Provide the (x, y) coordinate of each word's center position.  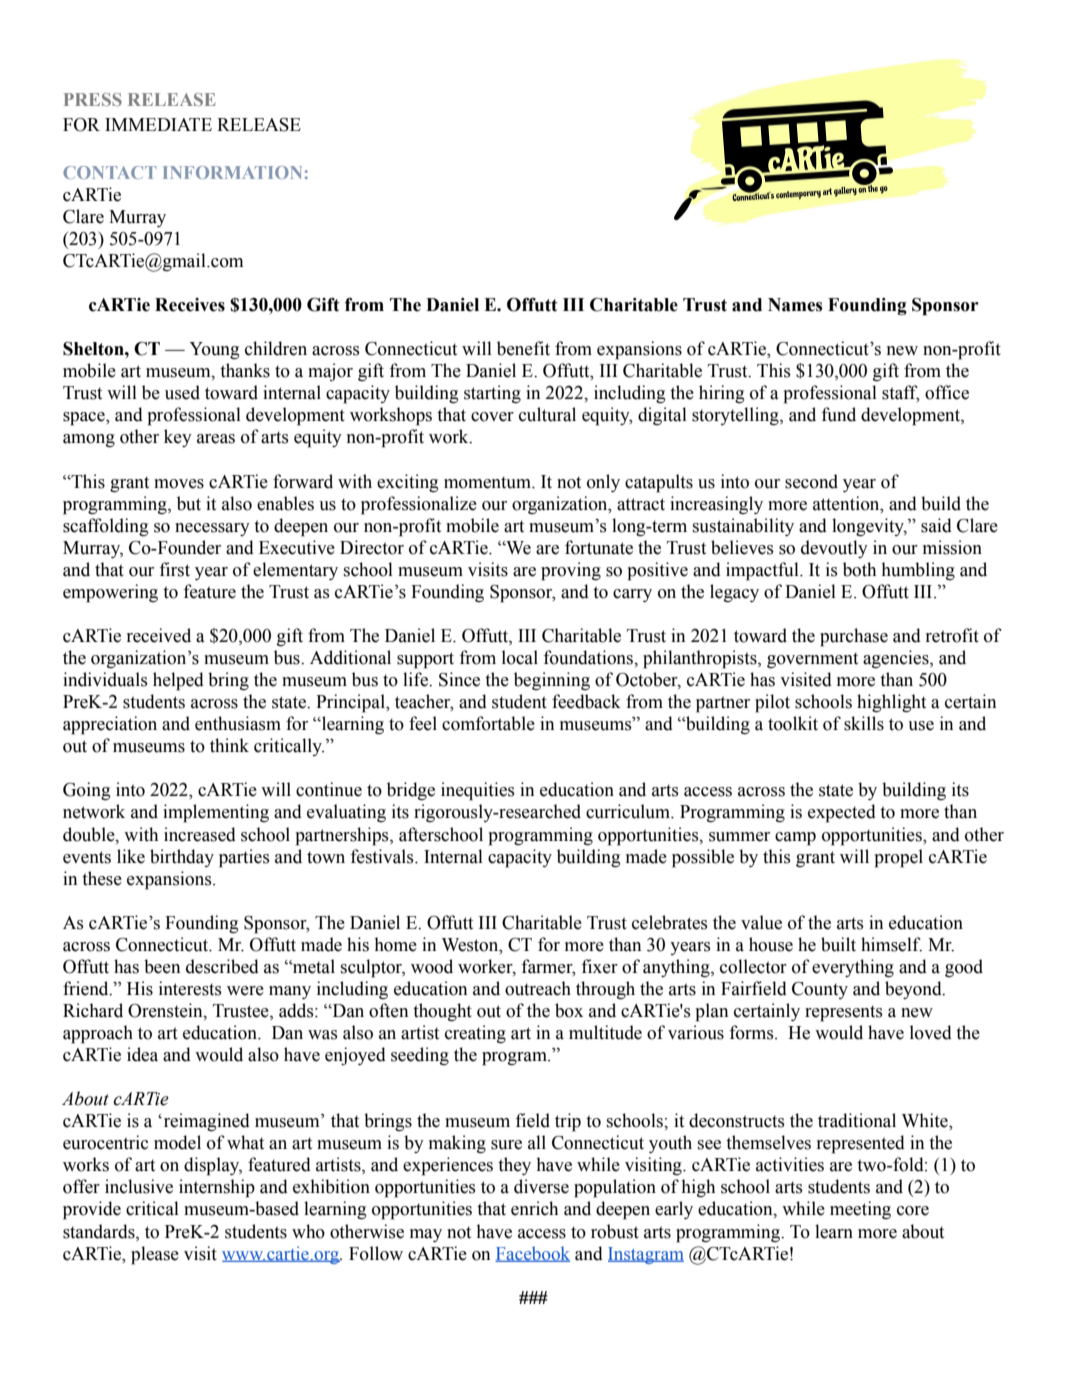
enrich (534, 1208)
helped (178, 681)
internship (217, 1188)
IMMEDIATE (158, 124)
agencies (897, 659)
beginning (552, 681)
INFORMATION (232, 172)
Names (795, 305)
